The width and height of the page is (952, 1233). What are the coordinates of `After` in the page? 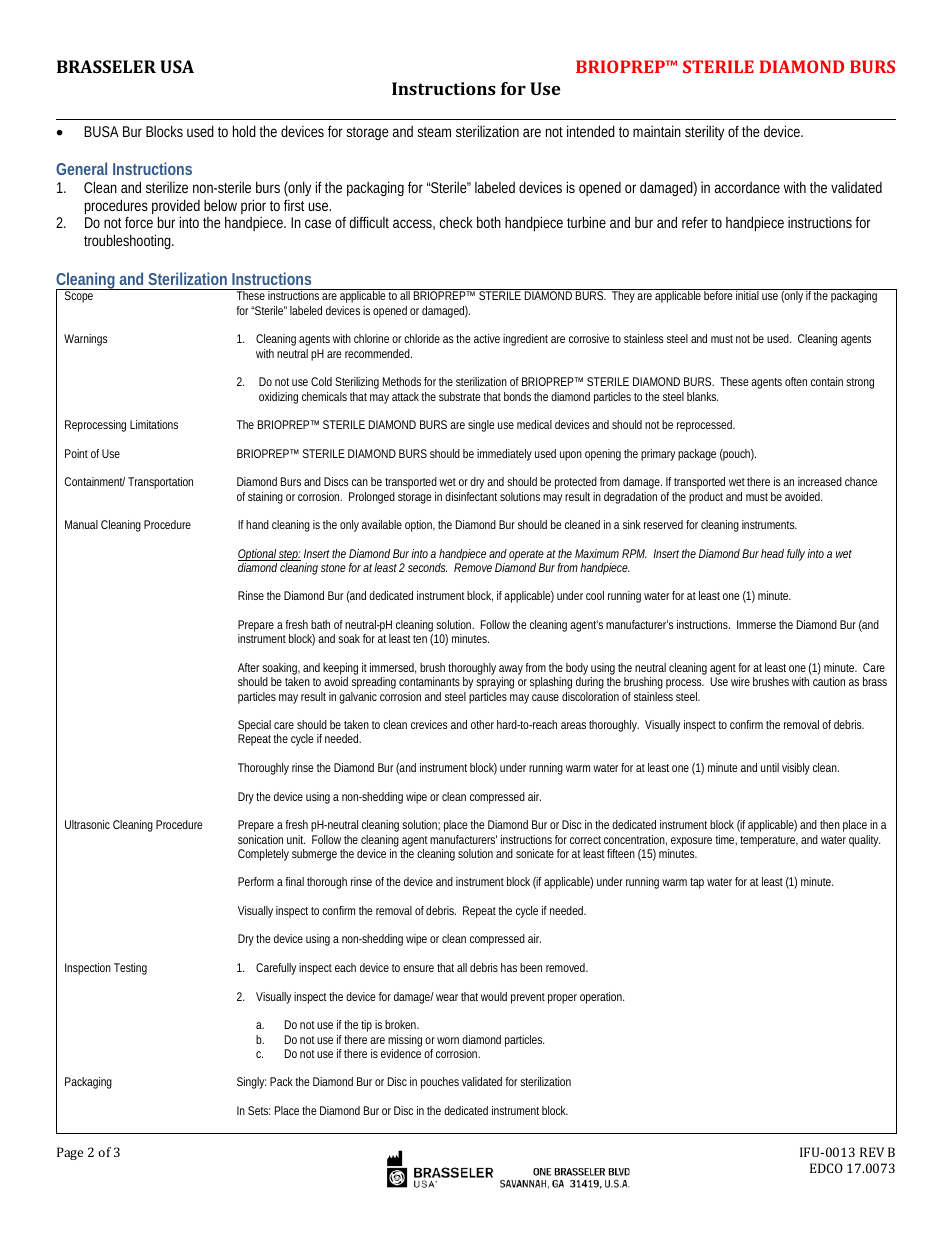 It's located at (248, 667).
